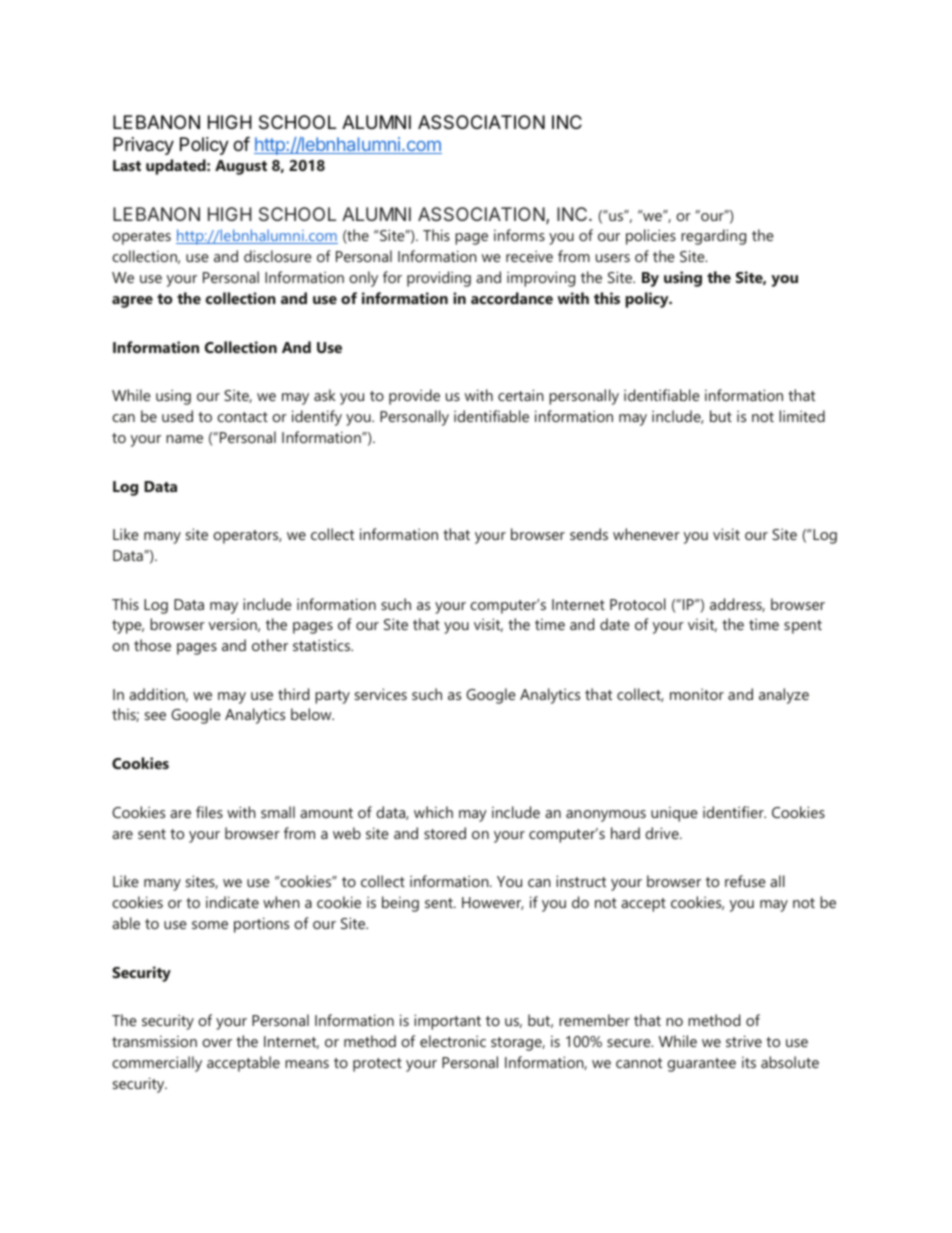 Image resolution: width=952 pixels, height=1233 pixels. Describe the element at coordinates (322, 645) in the document. I see `statistics` at that location.
